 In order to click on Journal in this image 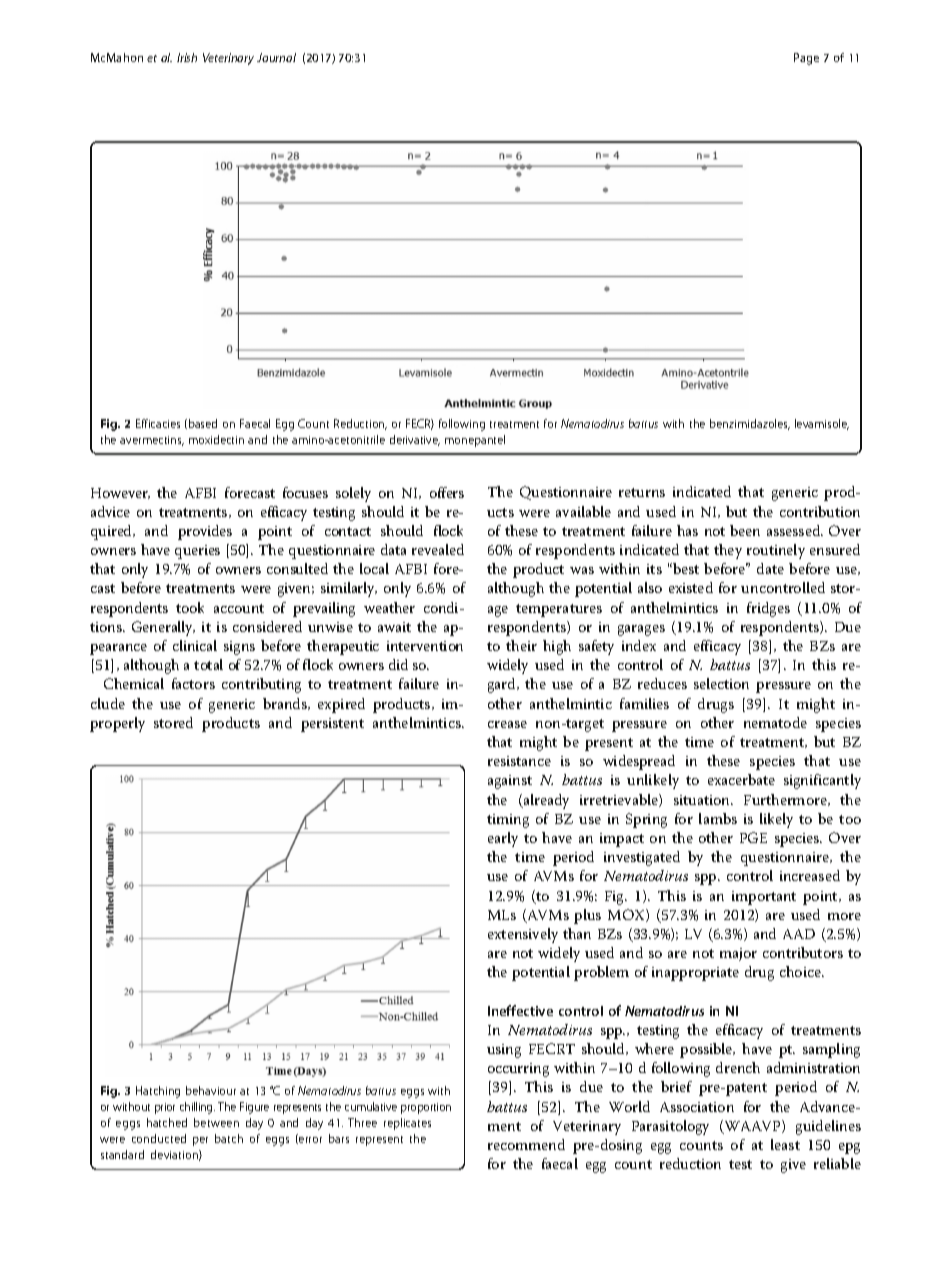, I will do `click(276, 57)`.
